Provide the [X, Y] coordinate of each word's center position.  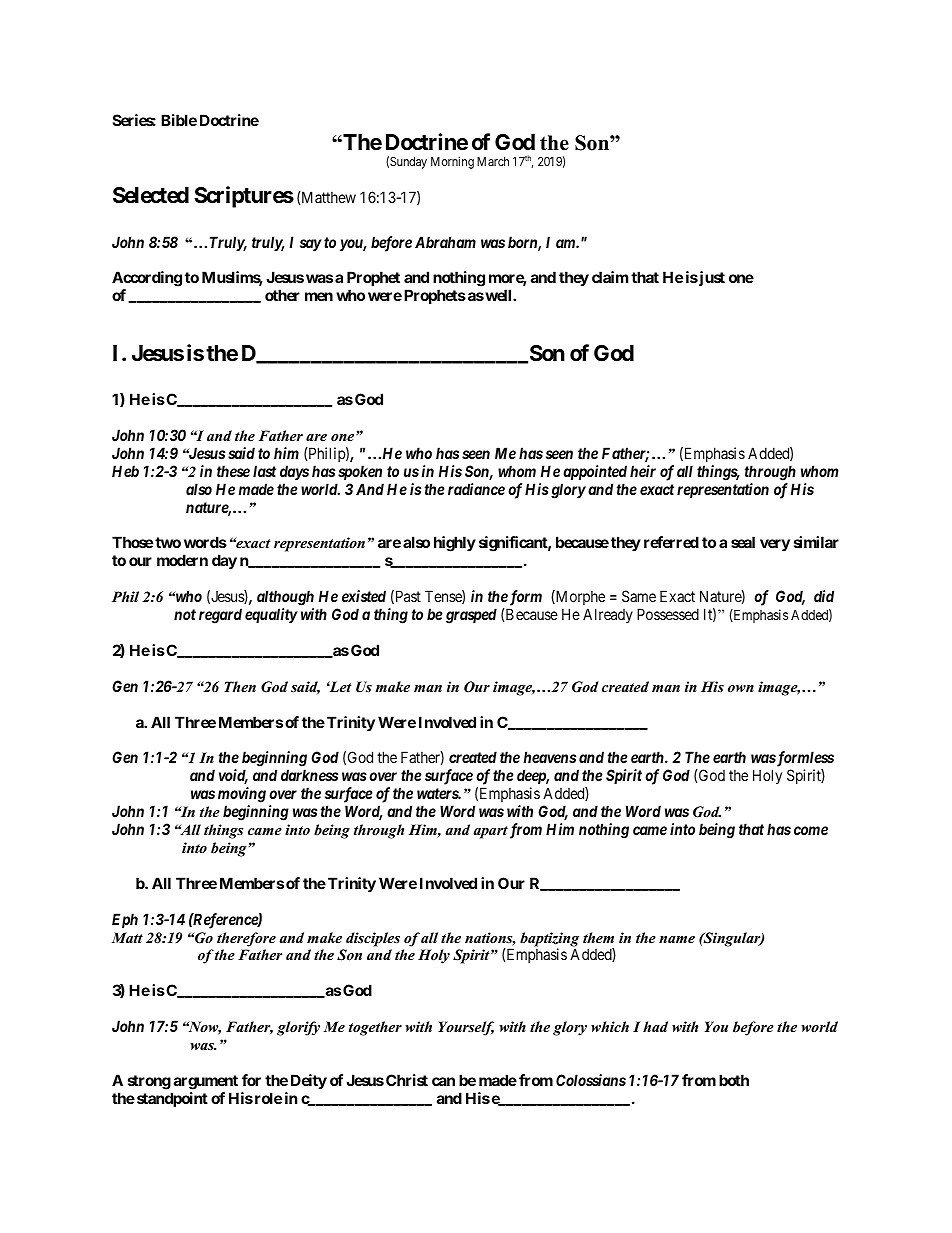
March [493, 161]
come [811, 830]
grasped [471, 616]
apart [491, 832]
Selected [151, 195]
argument [206, 1082]
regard [220, 616]
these [233, 471]
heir [643, 471]
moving [242, 795]
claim [610, 277]
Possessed [668, 614]
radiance [476, 489]
